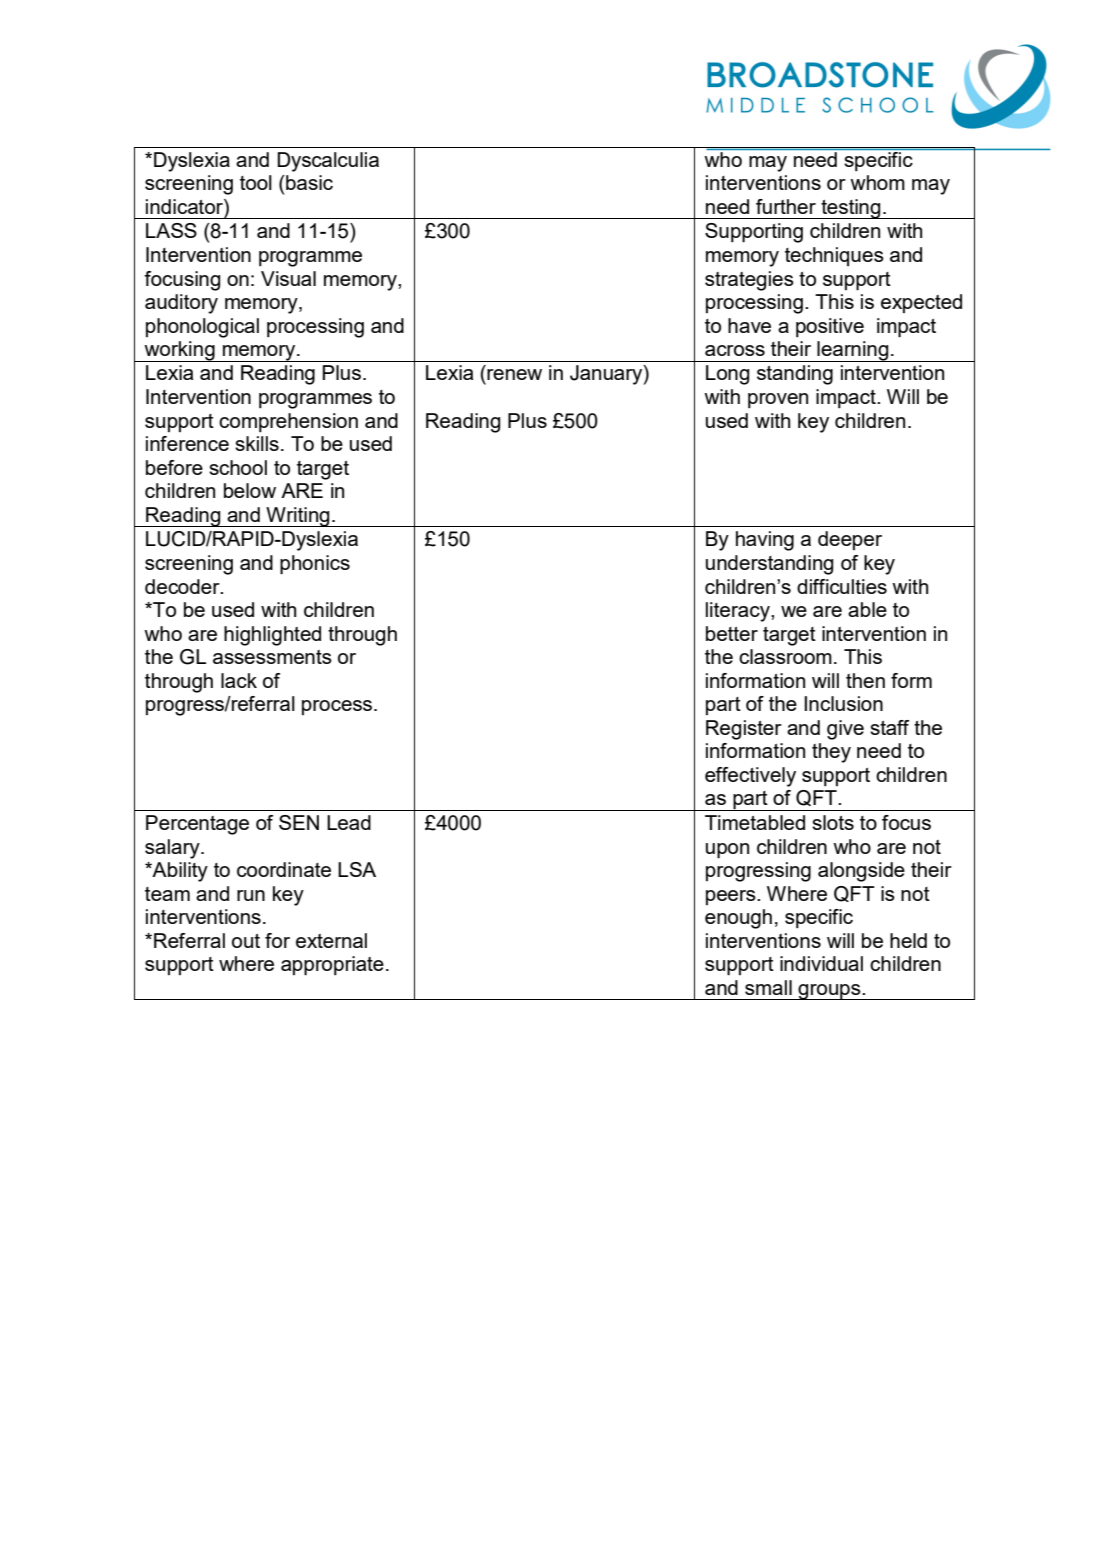 The width and height of the screenshot is (1109, 1568). What do you see at coordinates (739, 612) in the screenshot?
I see `literacy` at bounding box center [739, 612].
